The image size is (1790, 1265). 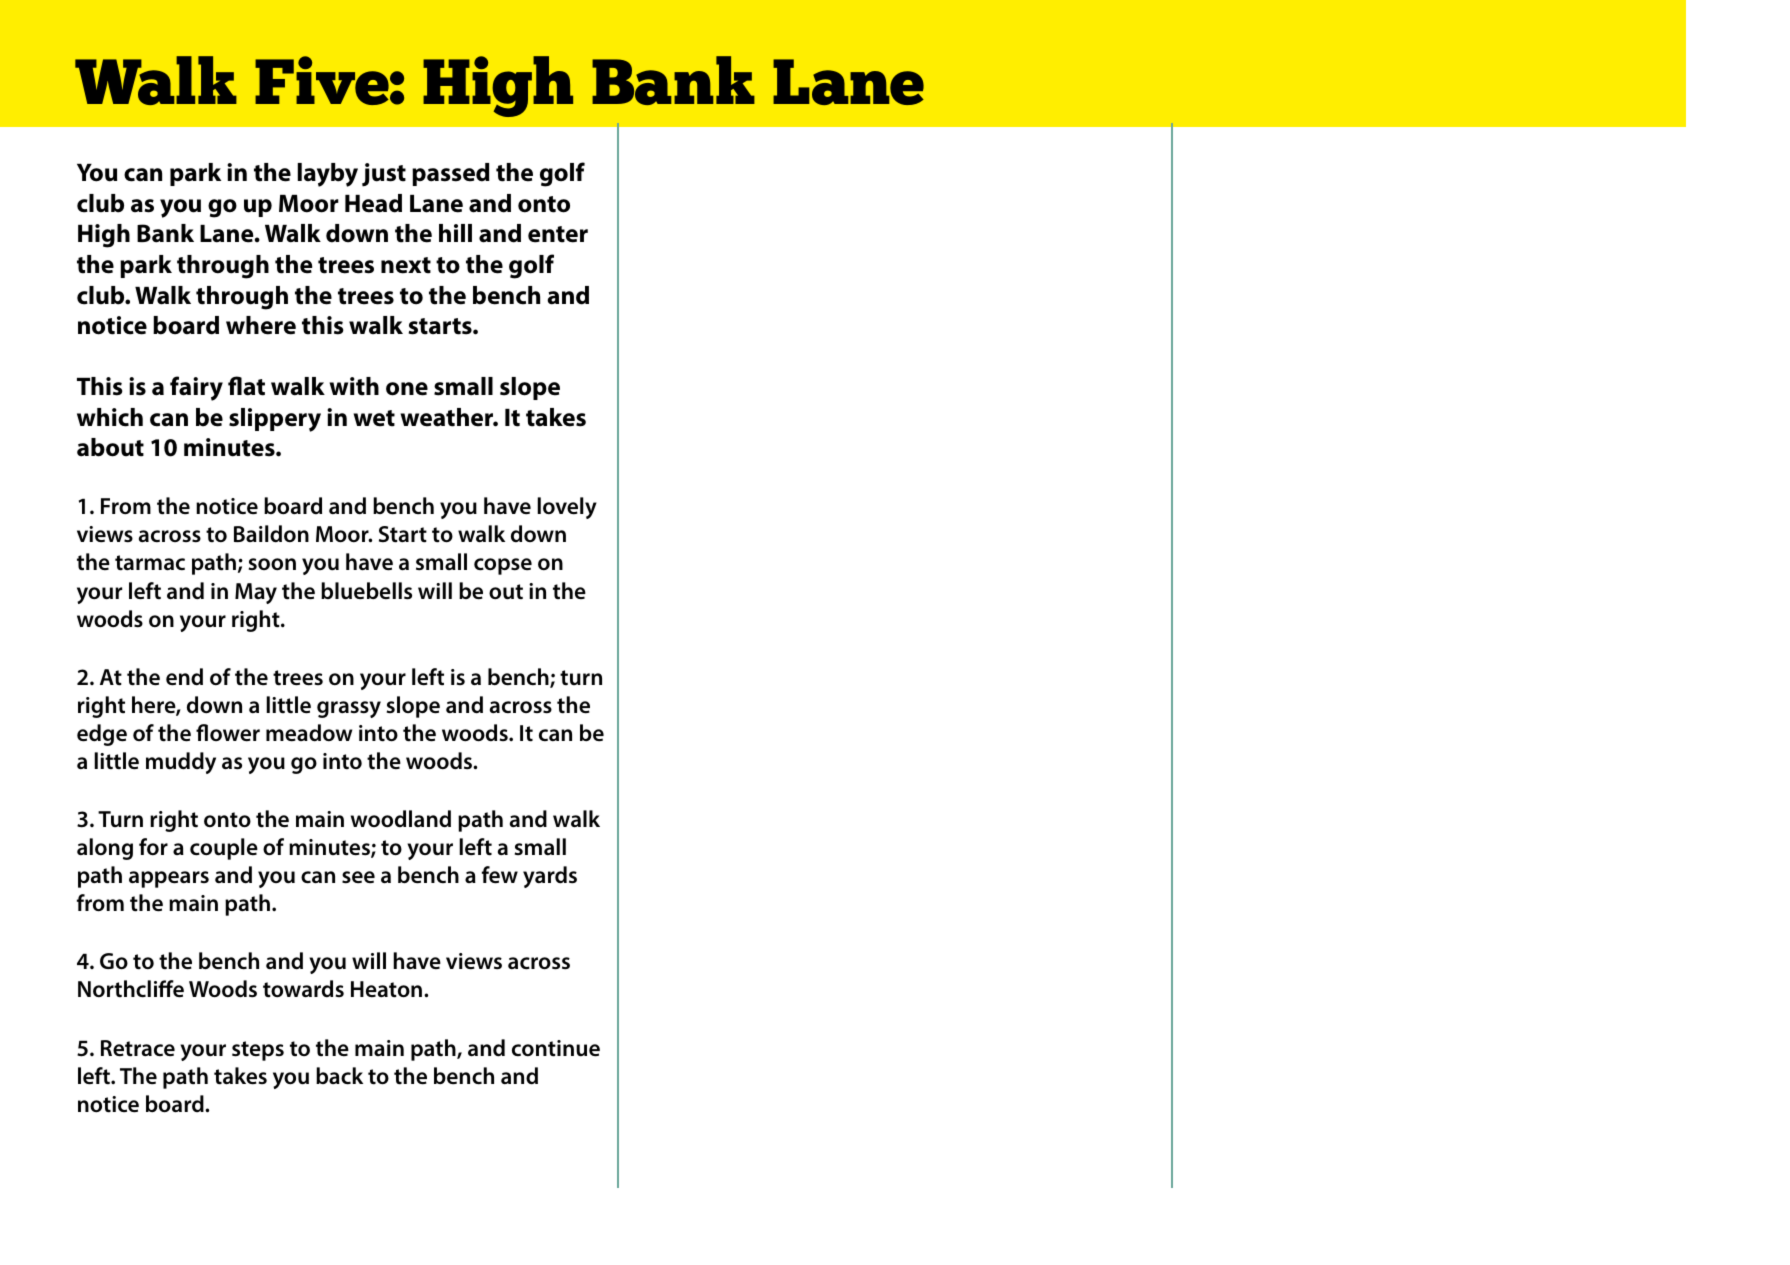 What do you see at coordinates (184, 677) in the screenshot?
I see `end` at bounding box center [184, 677].
